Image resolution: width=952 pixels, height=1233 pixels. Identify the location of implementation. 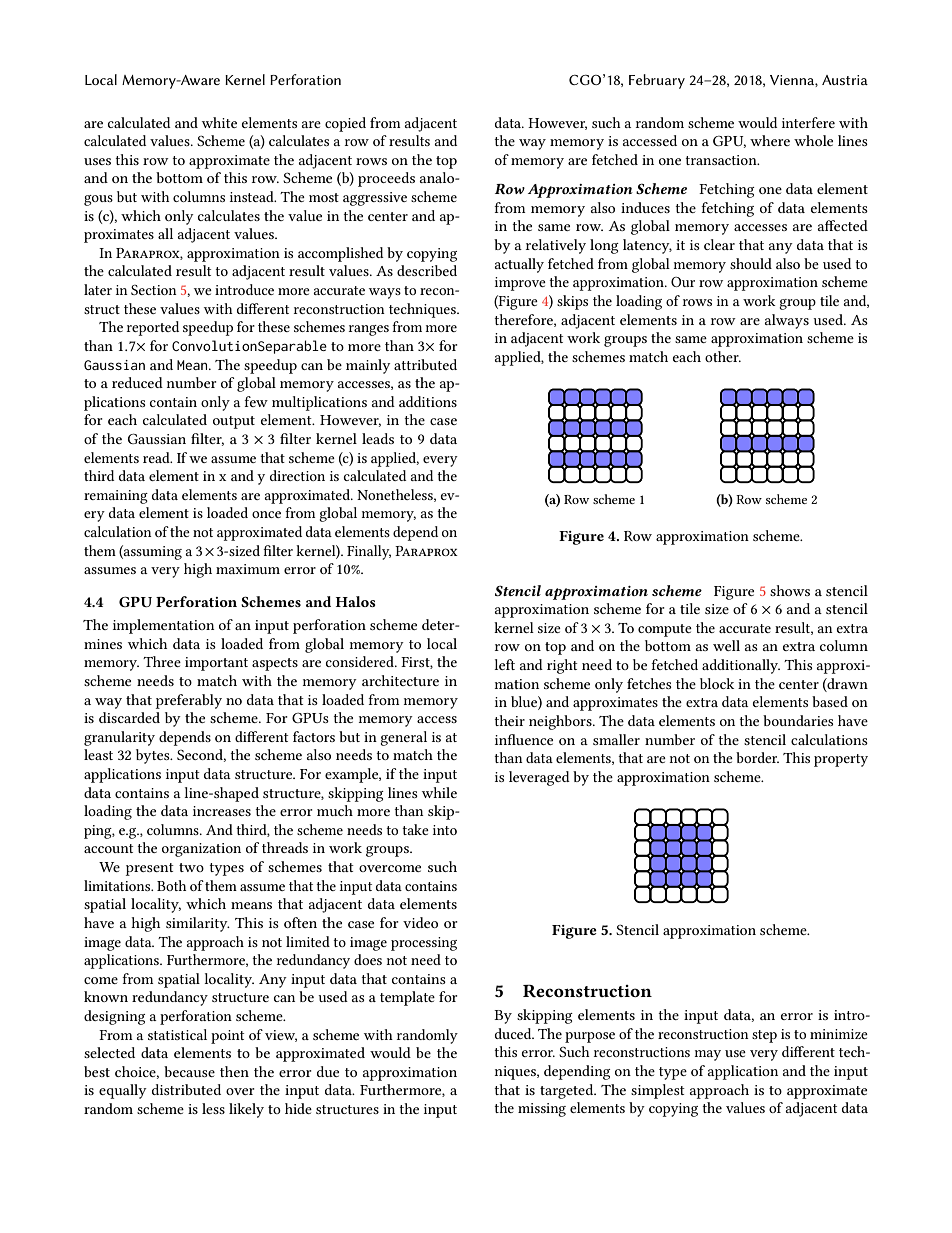
(164, 626).
